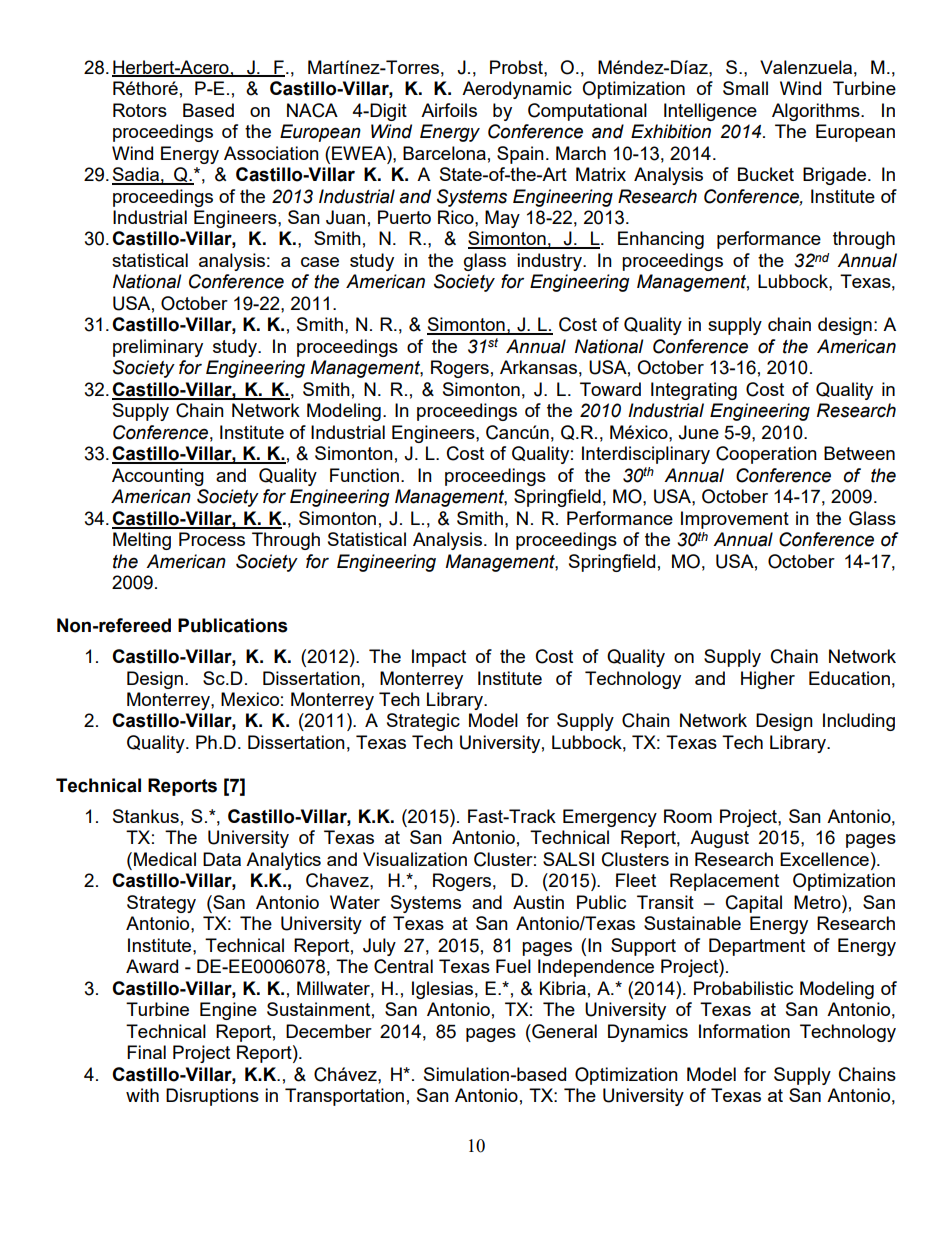 This screenshot has width=952, height=1233. Describe the element at coordinates (694, 391) in the screenshot. I see `Integrating` at that location.
